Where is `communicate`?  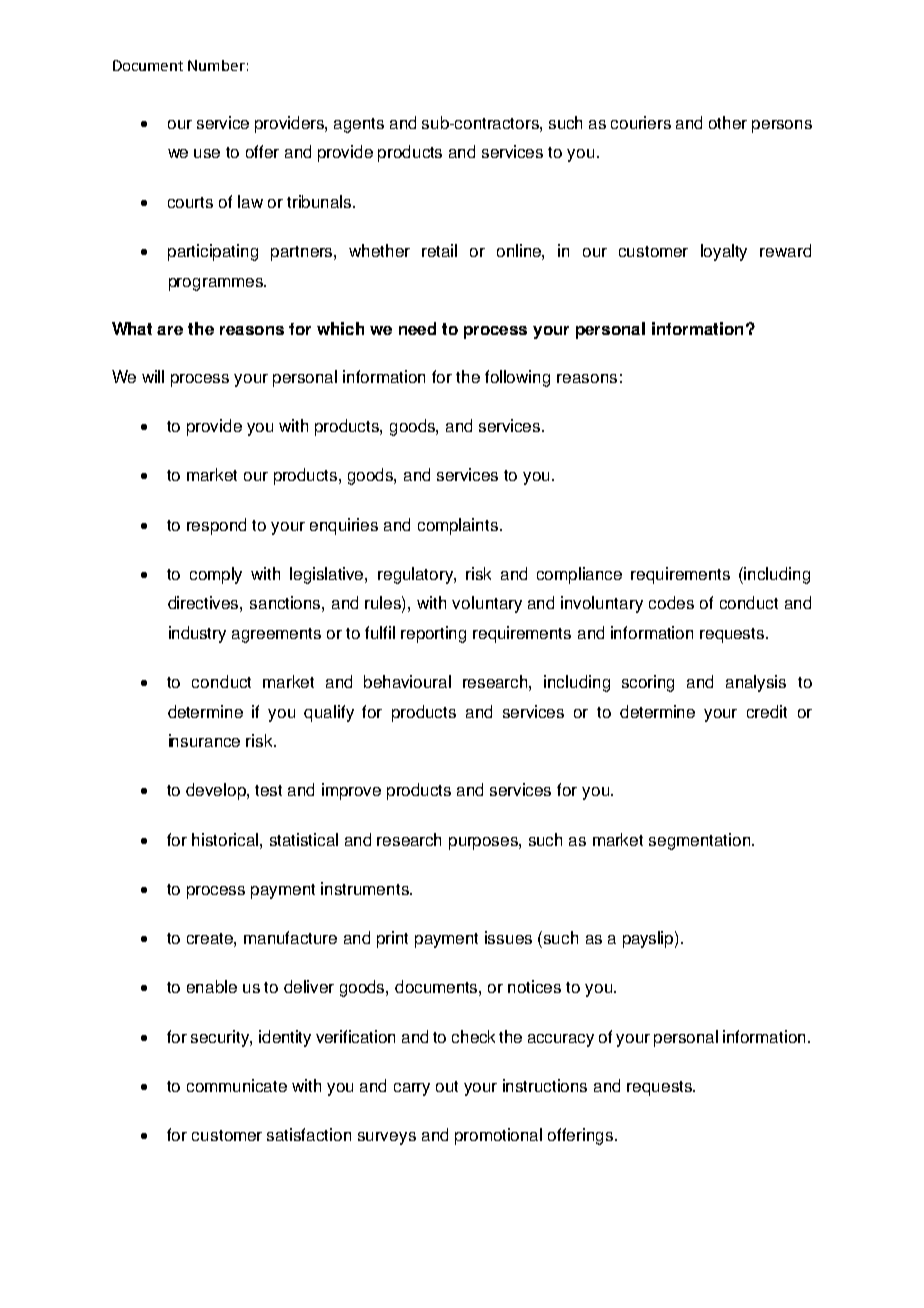 communicate is located at coordinates (237, 1085).
